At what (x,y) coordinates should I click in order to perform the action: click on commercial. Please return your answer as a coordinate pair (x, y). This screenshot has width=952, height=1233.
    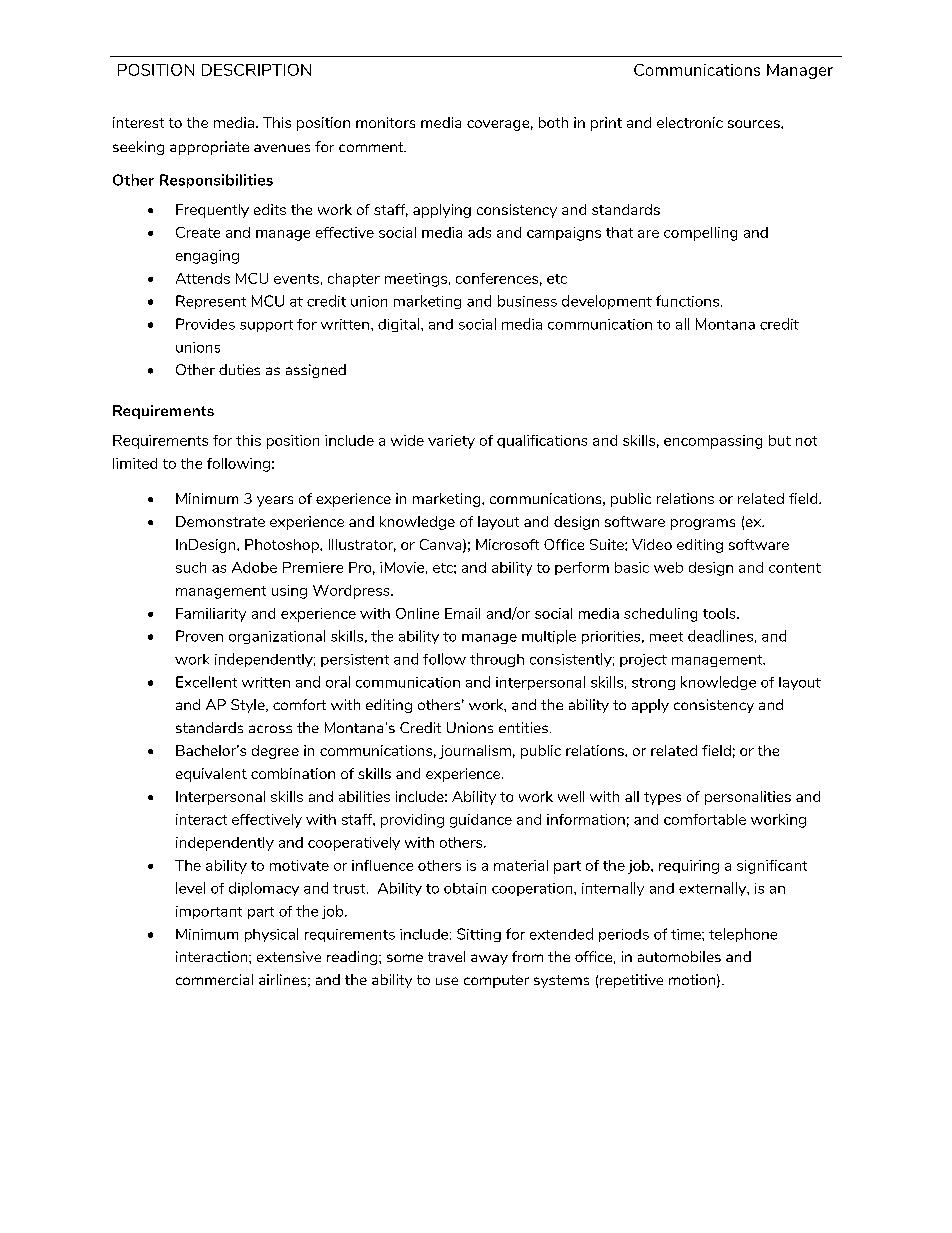
    Looking at the image, I should click on (214, 979).
